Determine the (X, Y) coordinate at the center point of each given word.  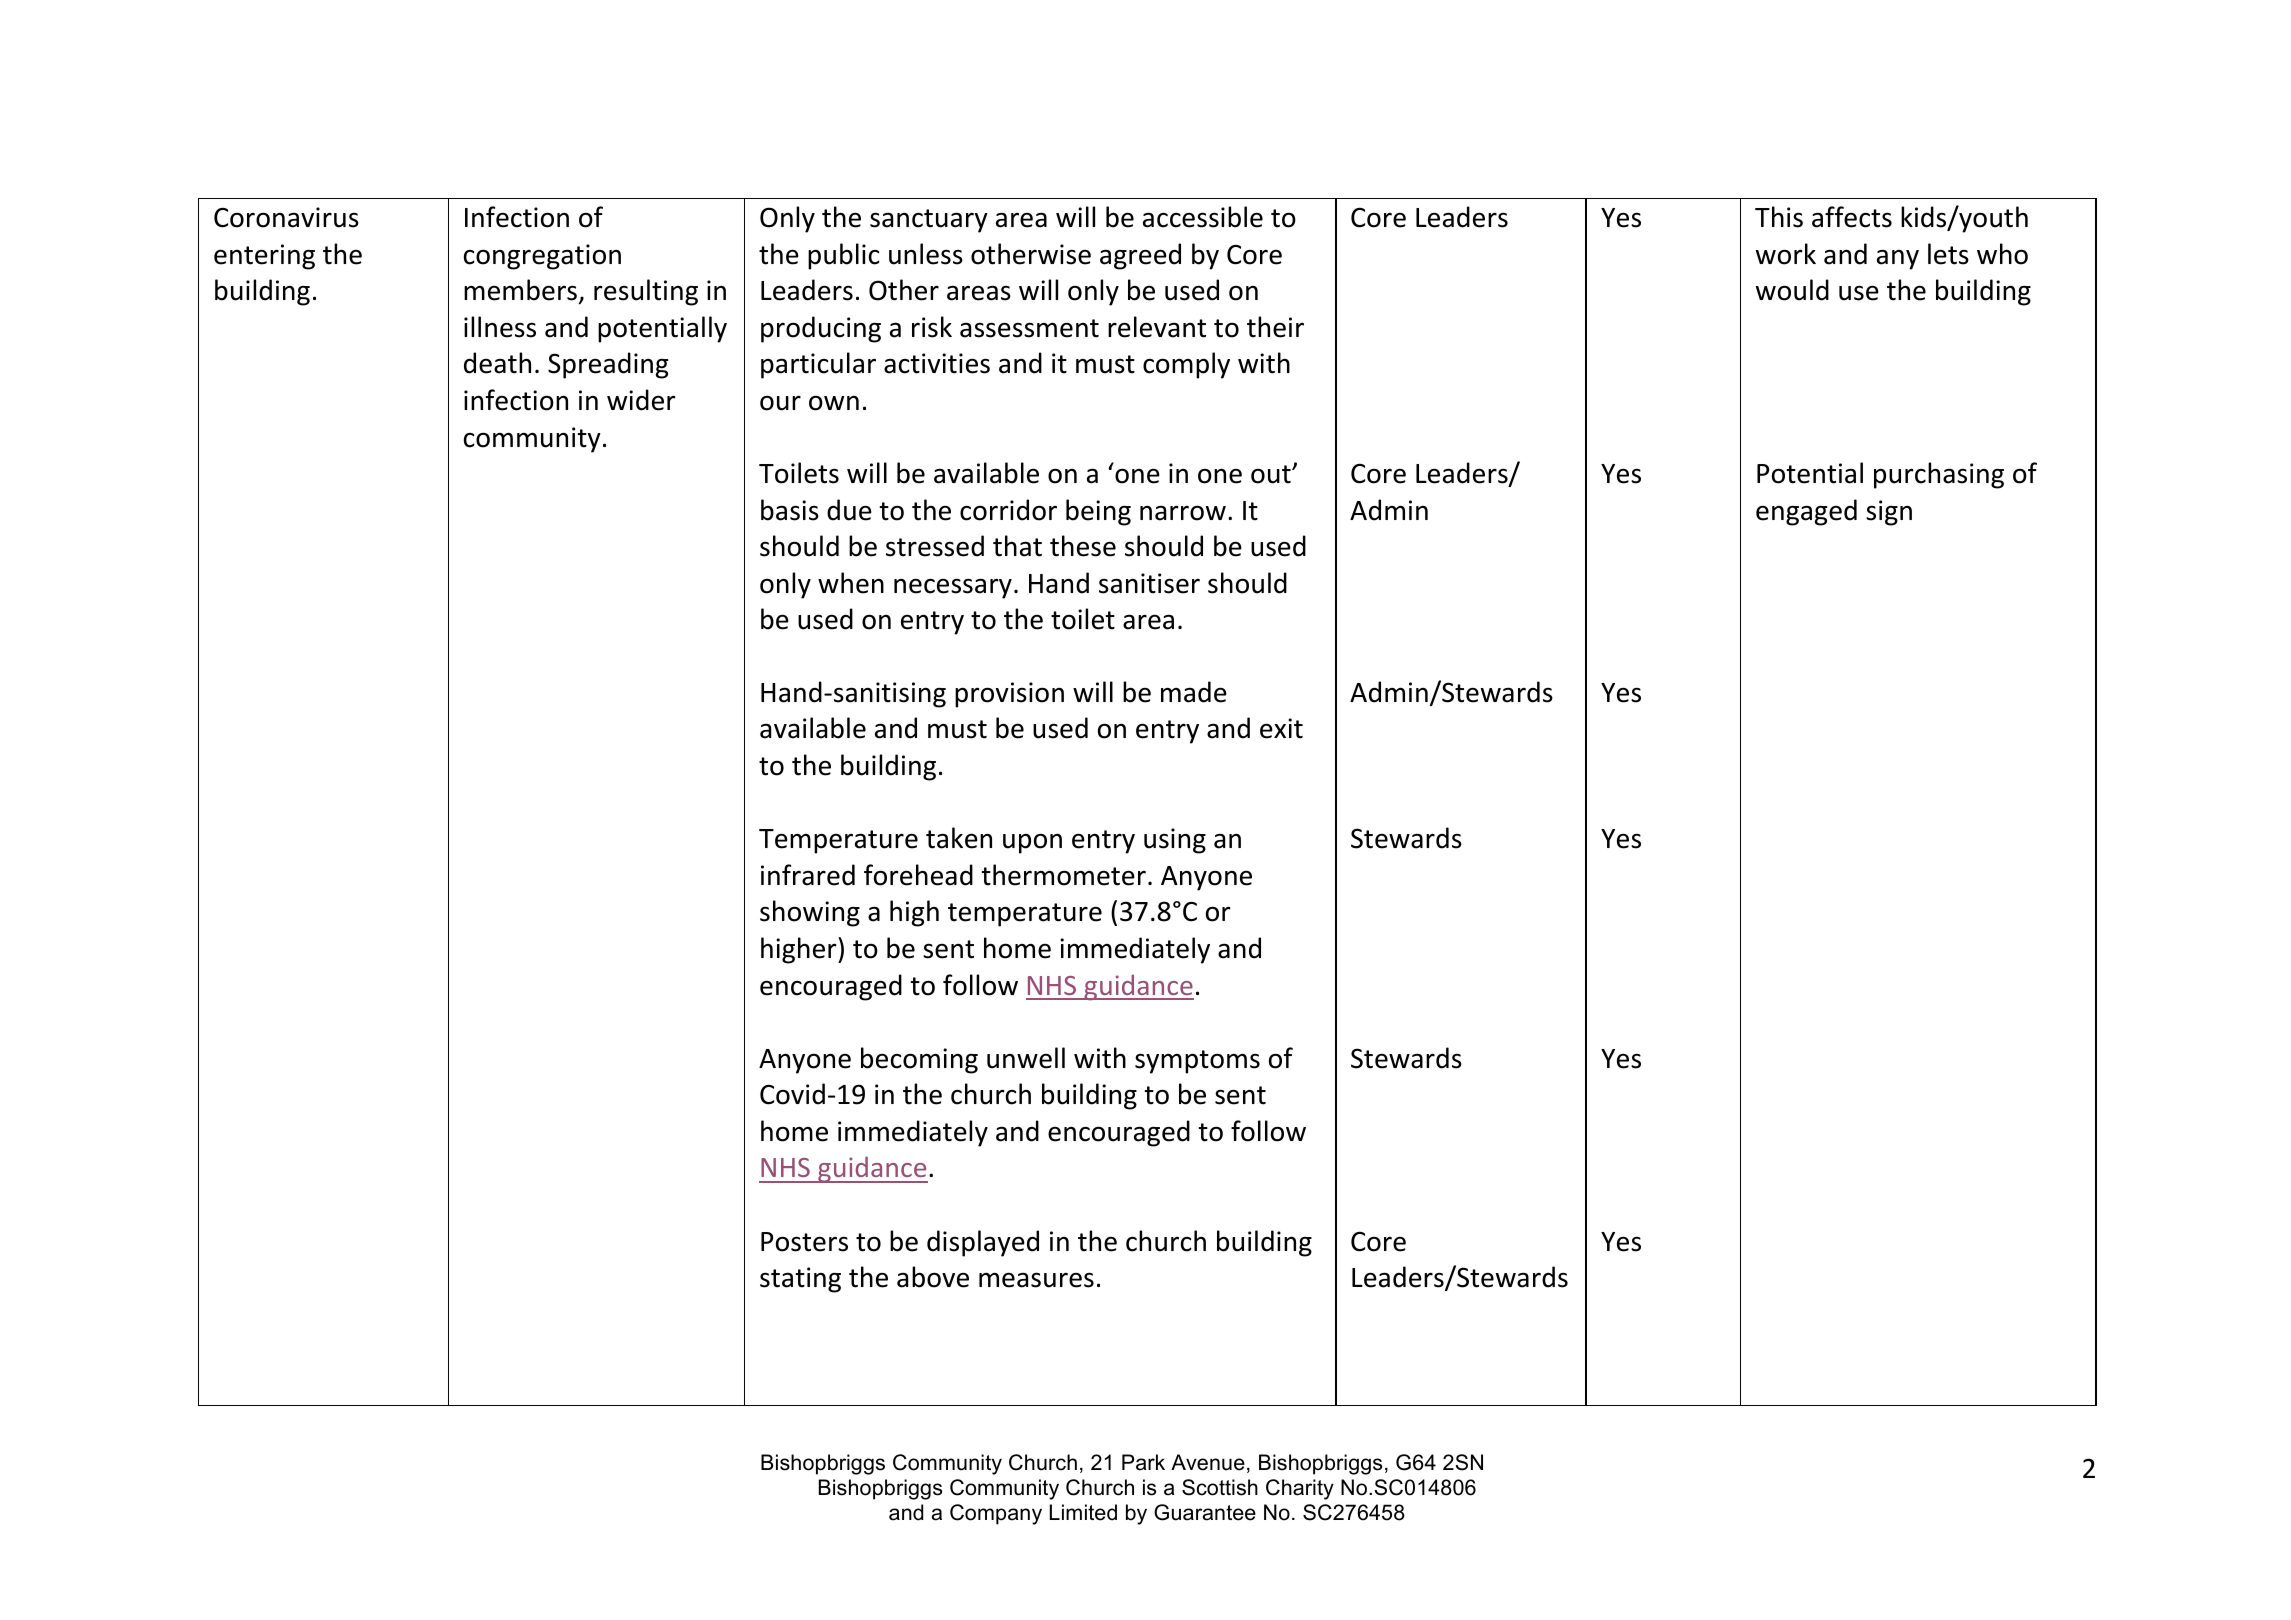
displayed (983, 1243)
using (1175, 841)
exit (1281, 728)
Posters (804, 1242)
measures (1036, 1280)
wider (641, 400)
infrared (808, 875)
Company (996, 1514)
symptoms (1197, 1062)
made (1194, 692)
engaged (1806, 512)
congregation (542, 257)
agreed (1140, 256)
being (1098, 512)
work (1786, 254)
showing (810, 913)
